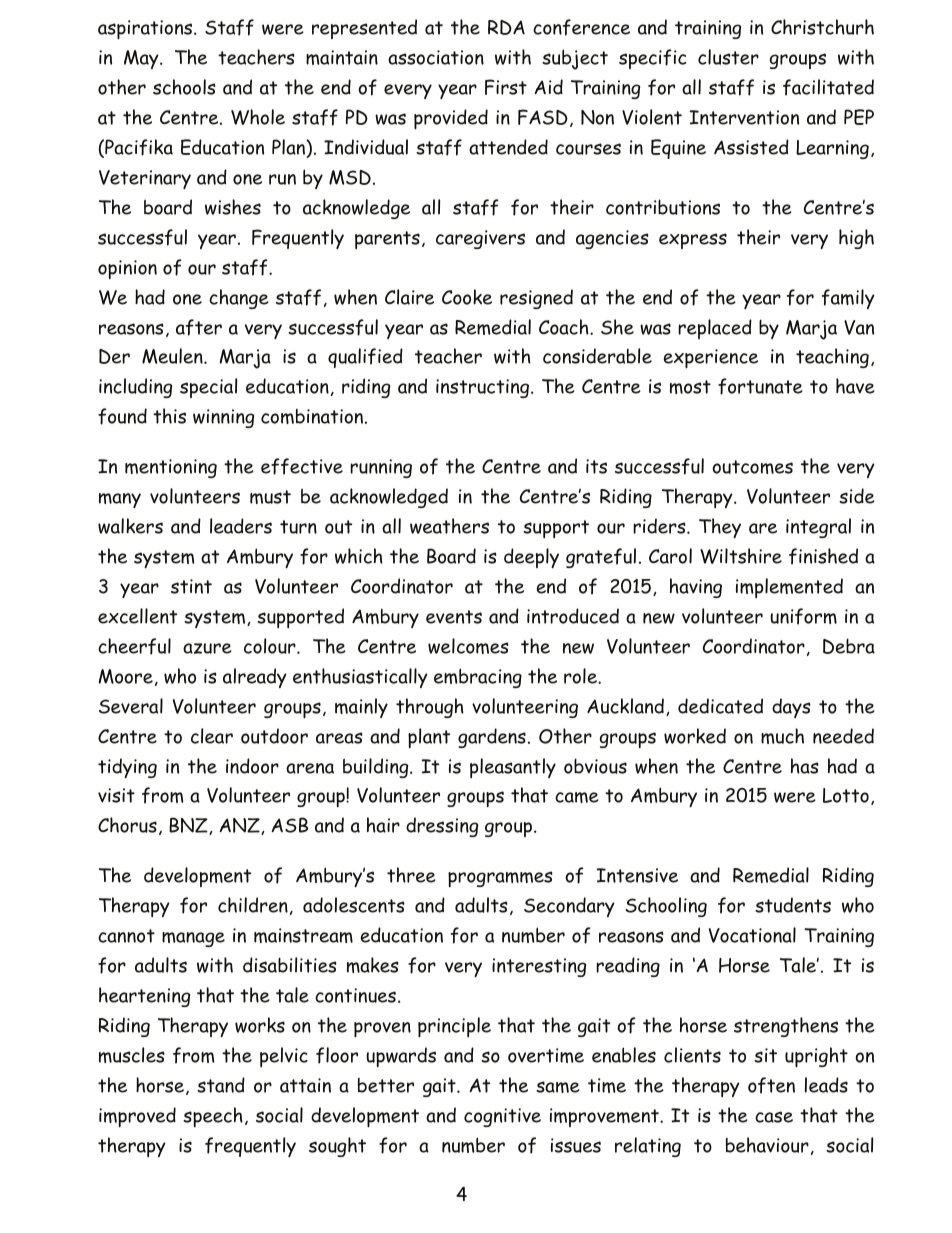 This page has width=952, height=1233. I want to click on pleasantly, so click(513, 768).
